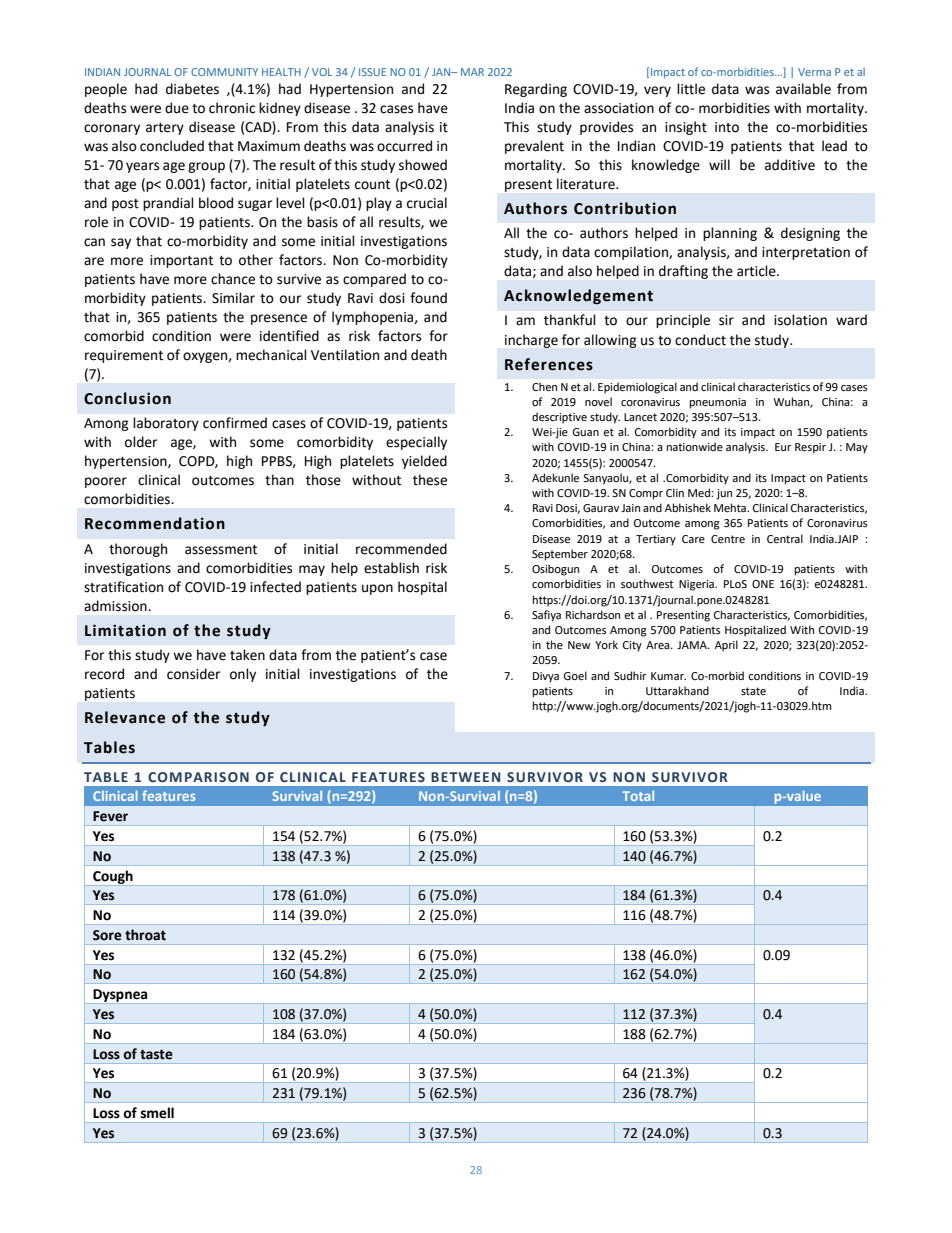 Image resolution: width=952 pixels, height=1233 pixels. What do you see at coordinates (726, 320) in the screenshot?
I see `sir` at bounding box center [726, 320].
